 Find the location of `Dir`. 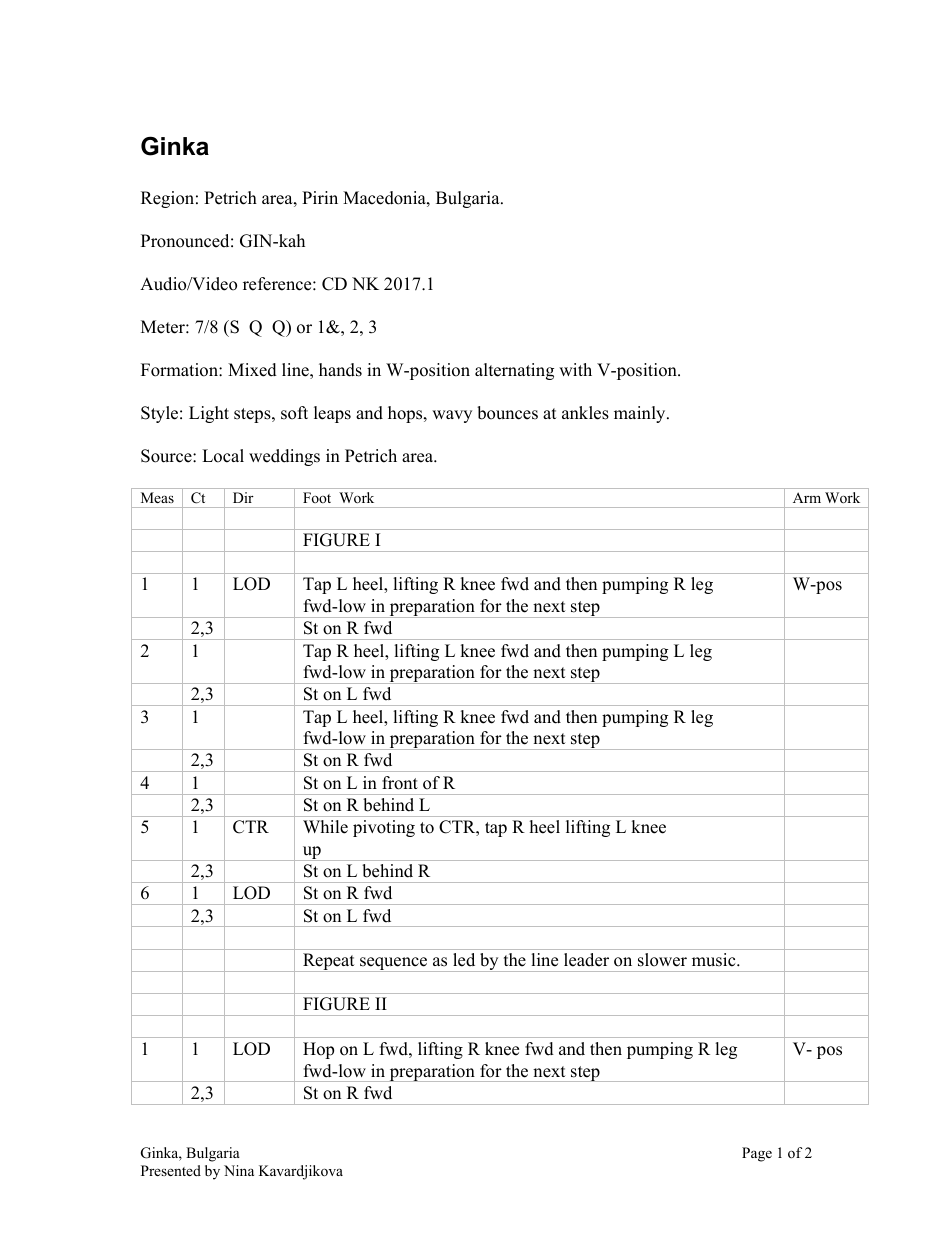

Dir is located at coordinates (243, 497).
